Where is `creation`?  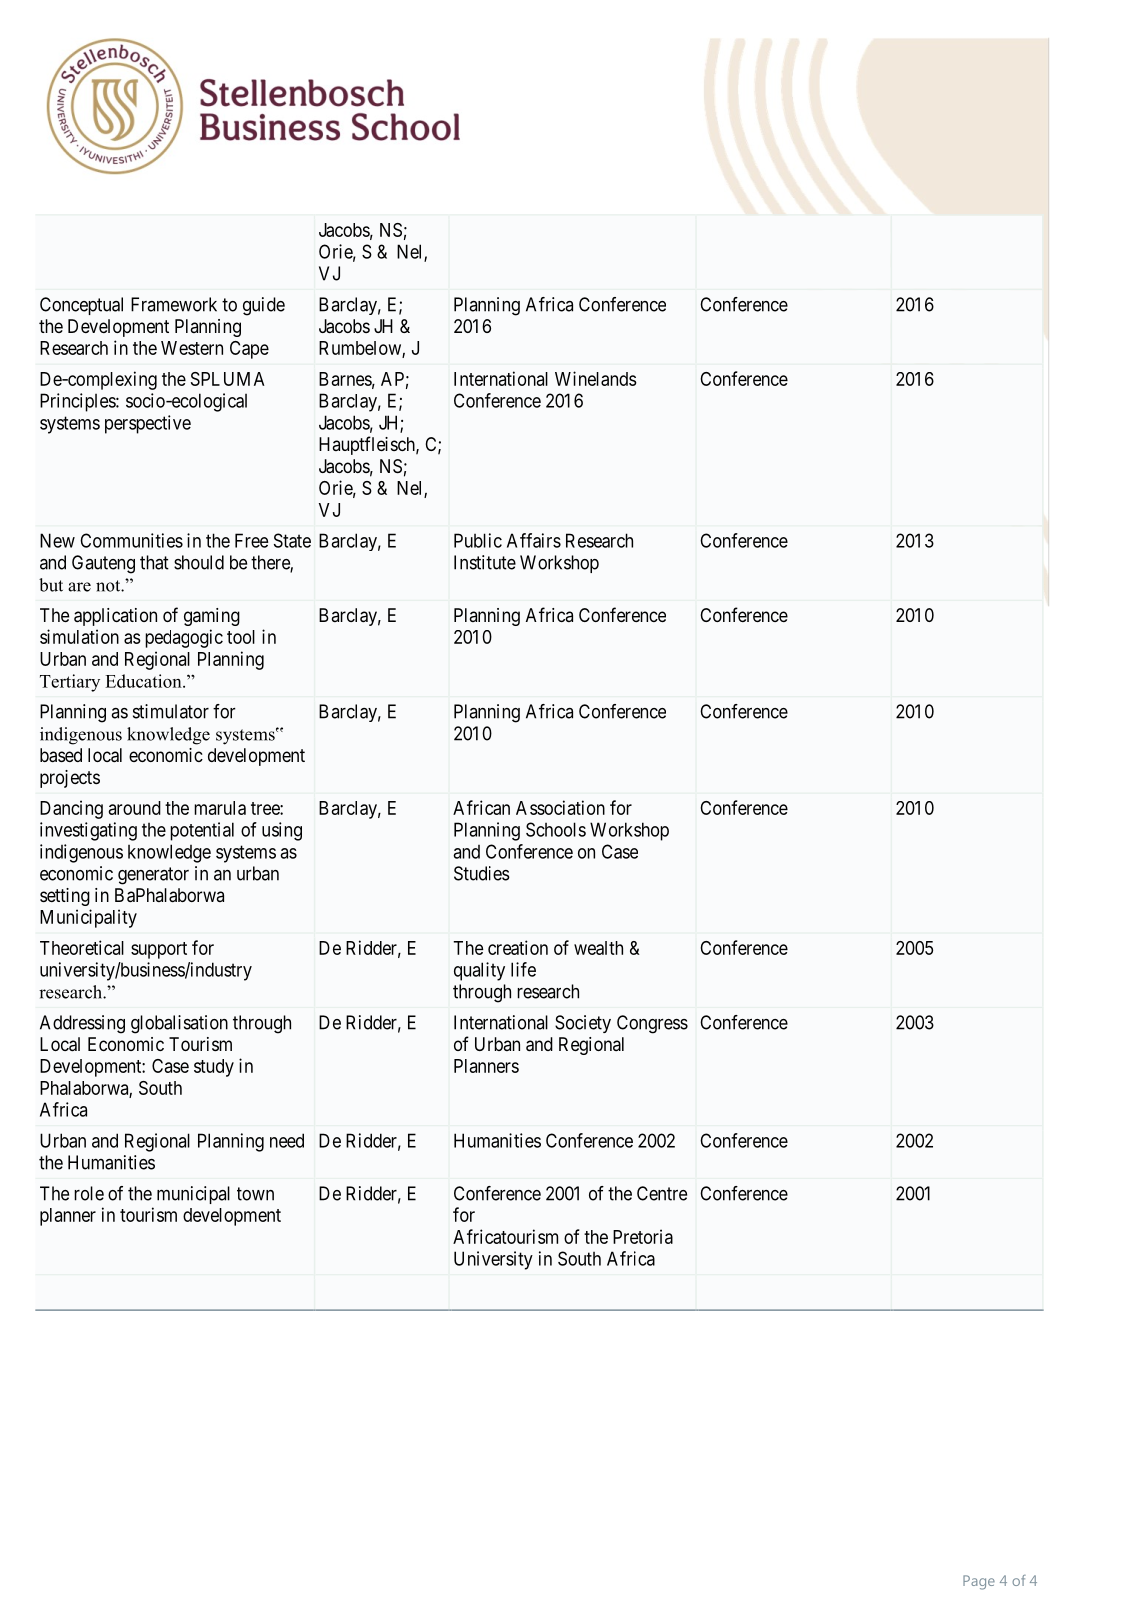
creation is located at coordinates (518, 947).
